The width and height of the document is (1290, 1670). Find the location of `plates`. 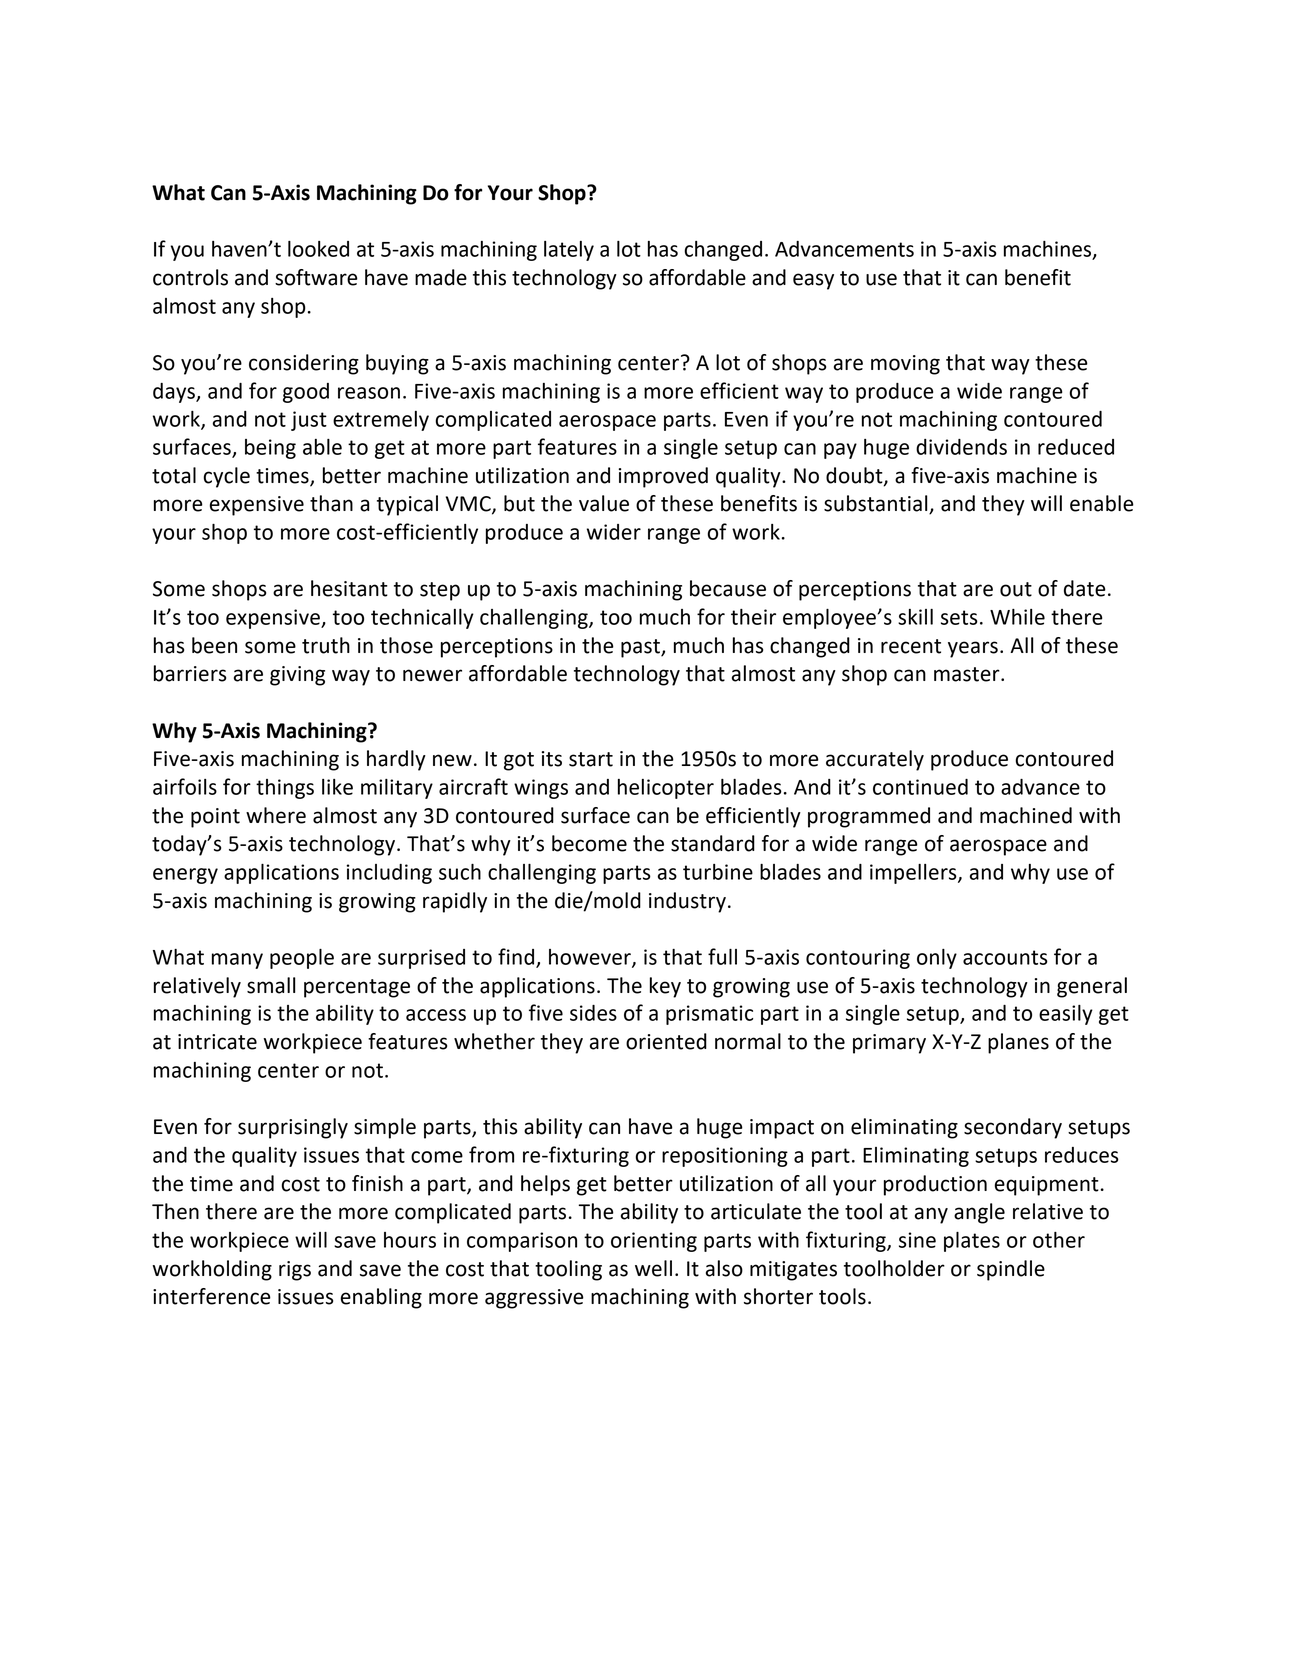

plates is located at coordinates (972, 1242).
